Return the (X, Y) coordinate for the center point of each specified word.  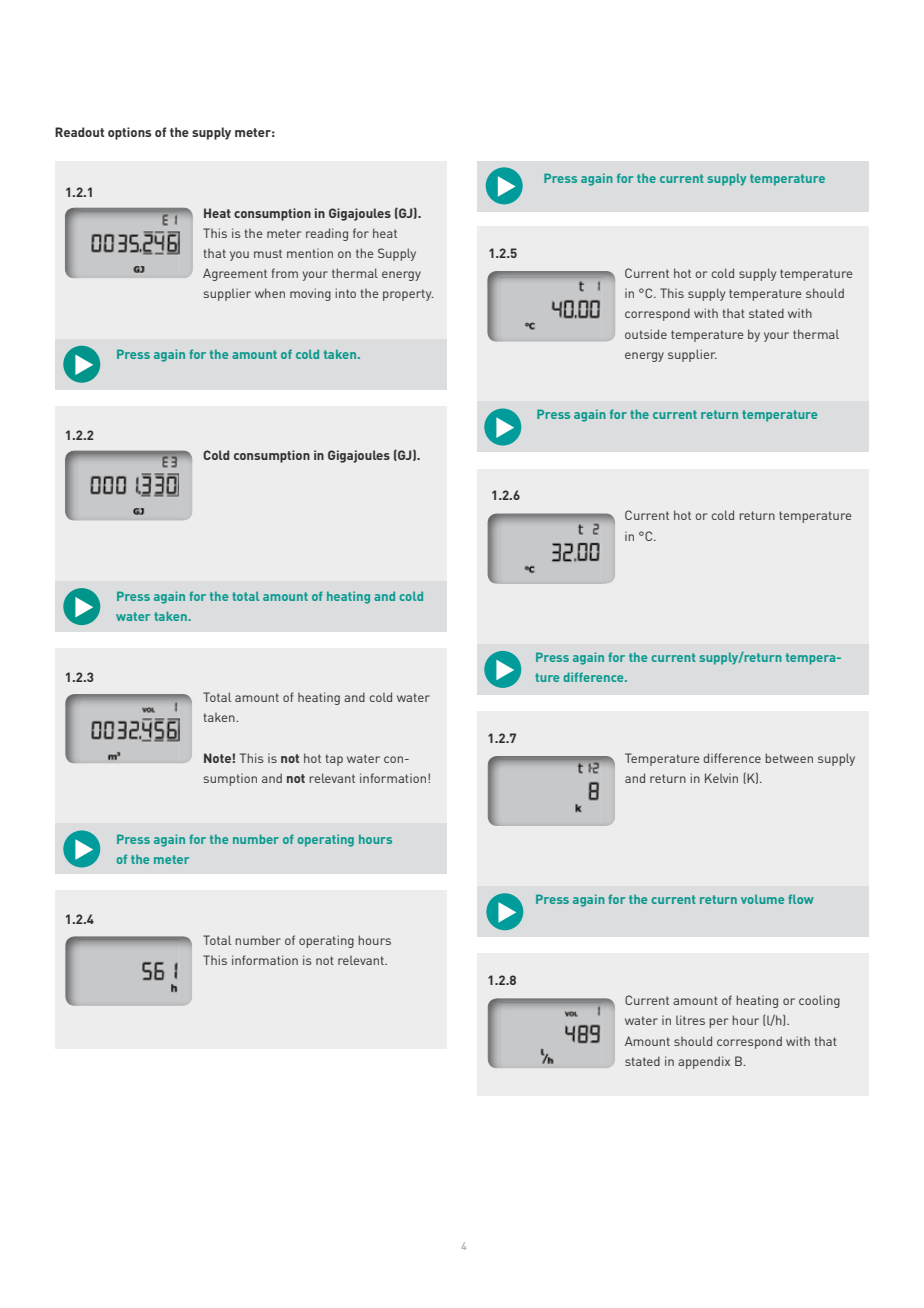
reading (327, 234)
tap (334, 760)
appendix (704, 1062)
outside (646, 334)
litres (690, 1020)
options (129, 133)
